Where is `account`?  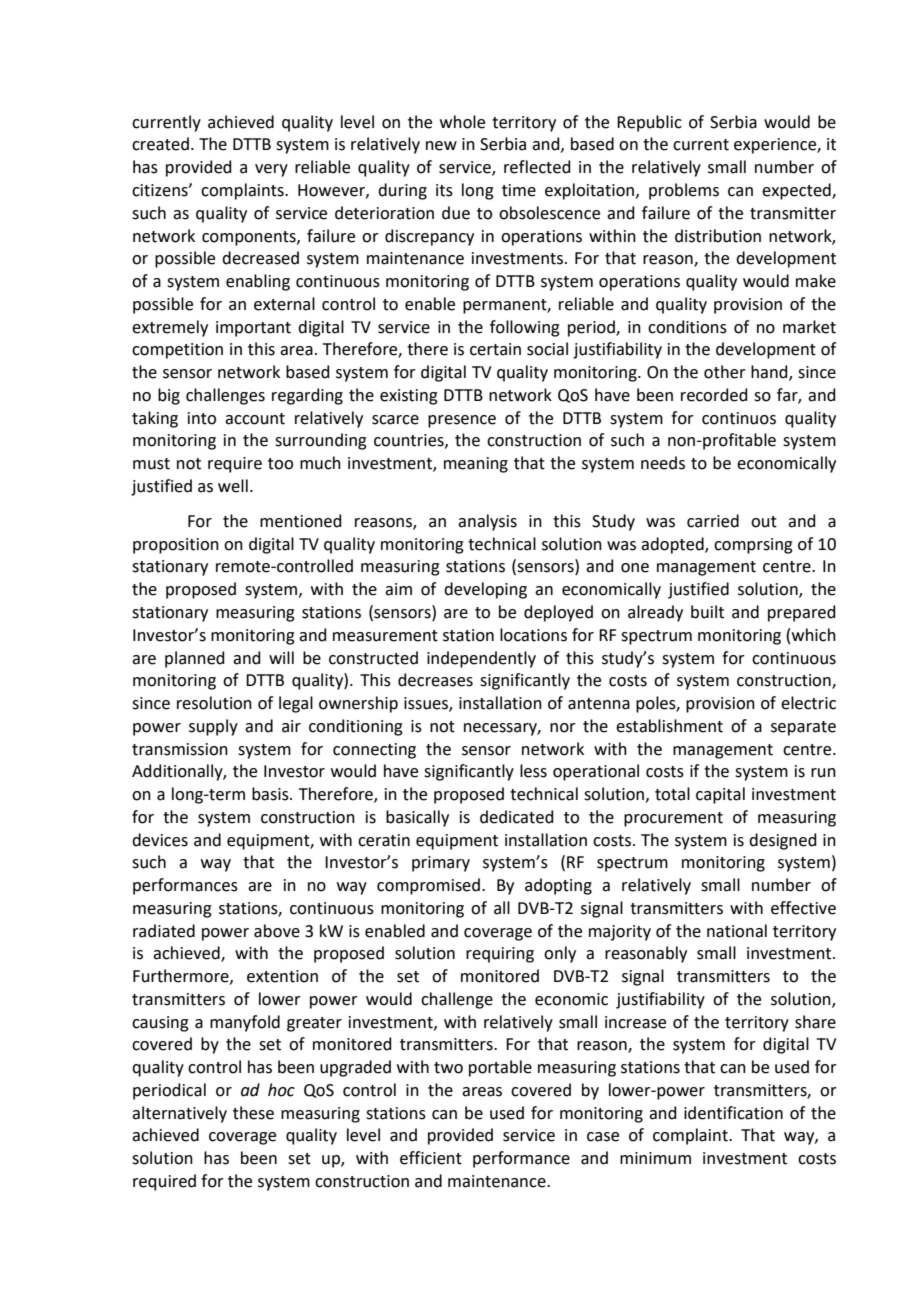 account is located at coordinates (255, 419).
